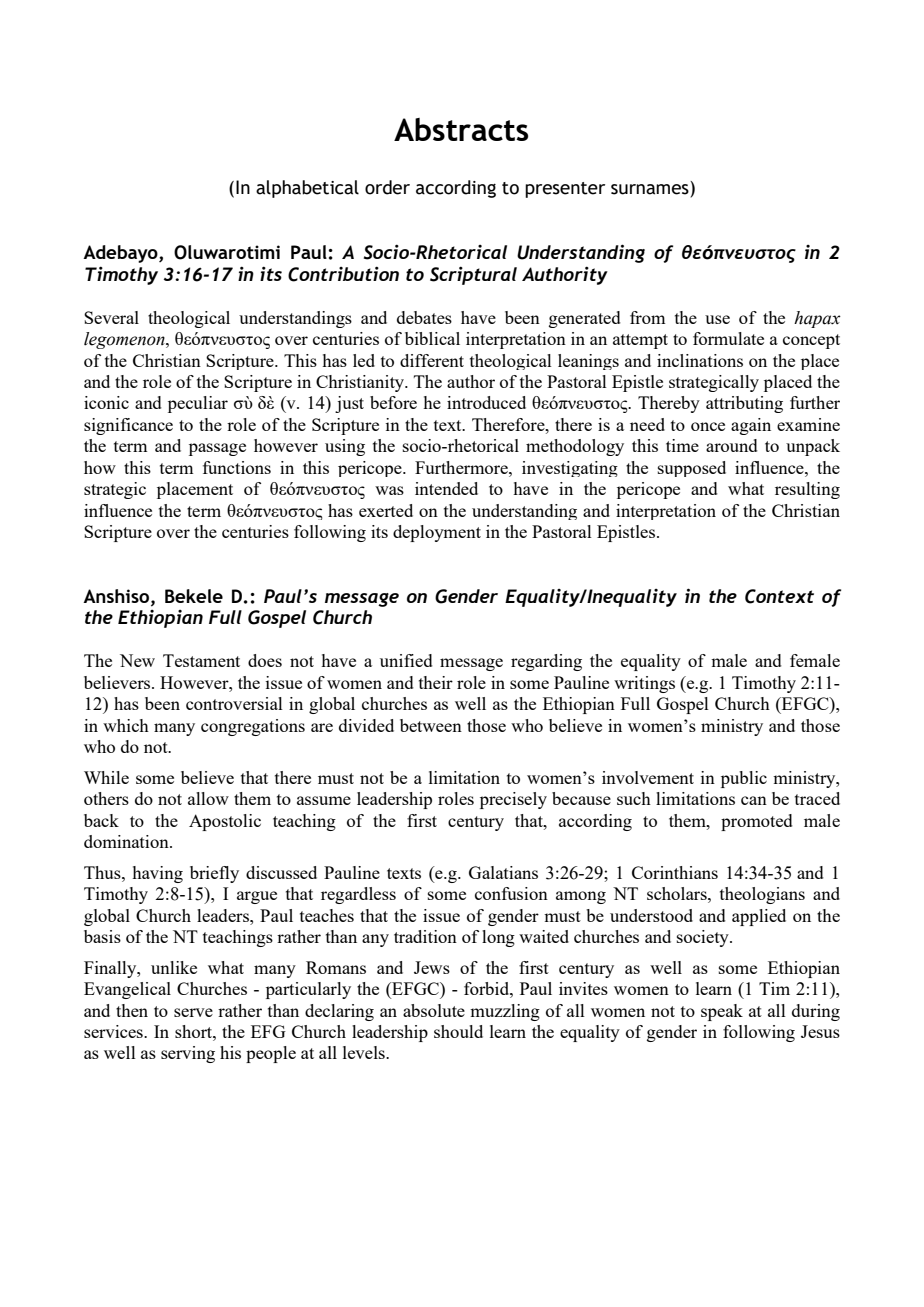  I want to click on promoted, so click(757, 822).
